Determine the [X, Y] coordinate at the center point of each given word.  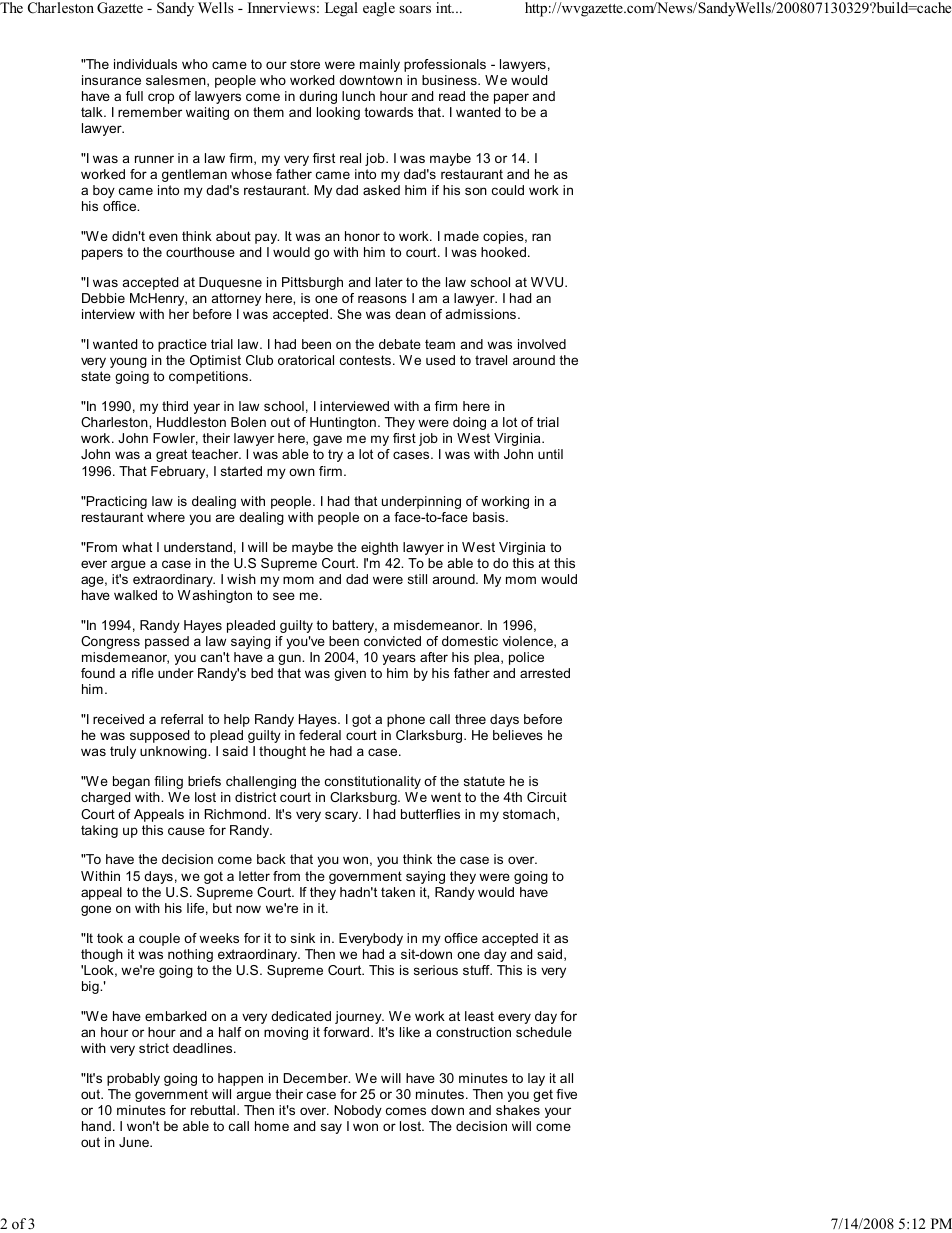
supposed [159, 736]
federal [320, 735]
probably [133, 1079]
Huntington [343, 423]
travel [491, 360]
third [175, 406]
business [450, 80]
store [305, 64]
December [317, 1078]
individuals [145, 64]
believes [518, 735]
